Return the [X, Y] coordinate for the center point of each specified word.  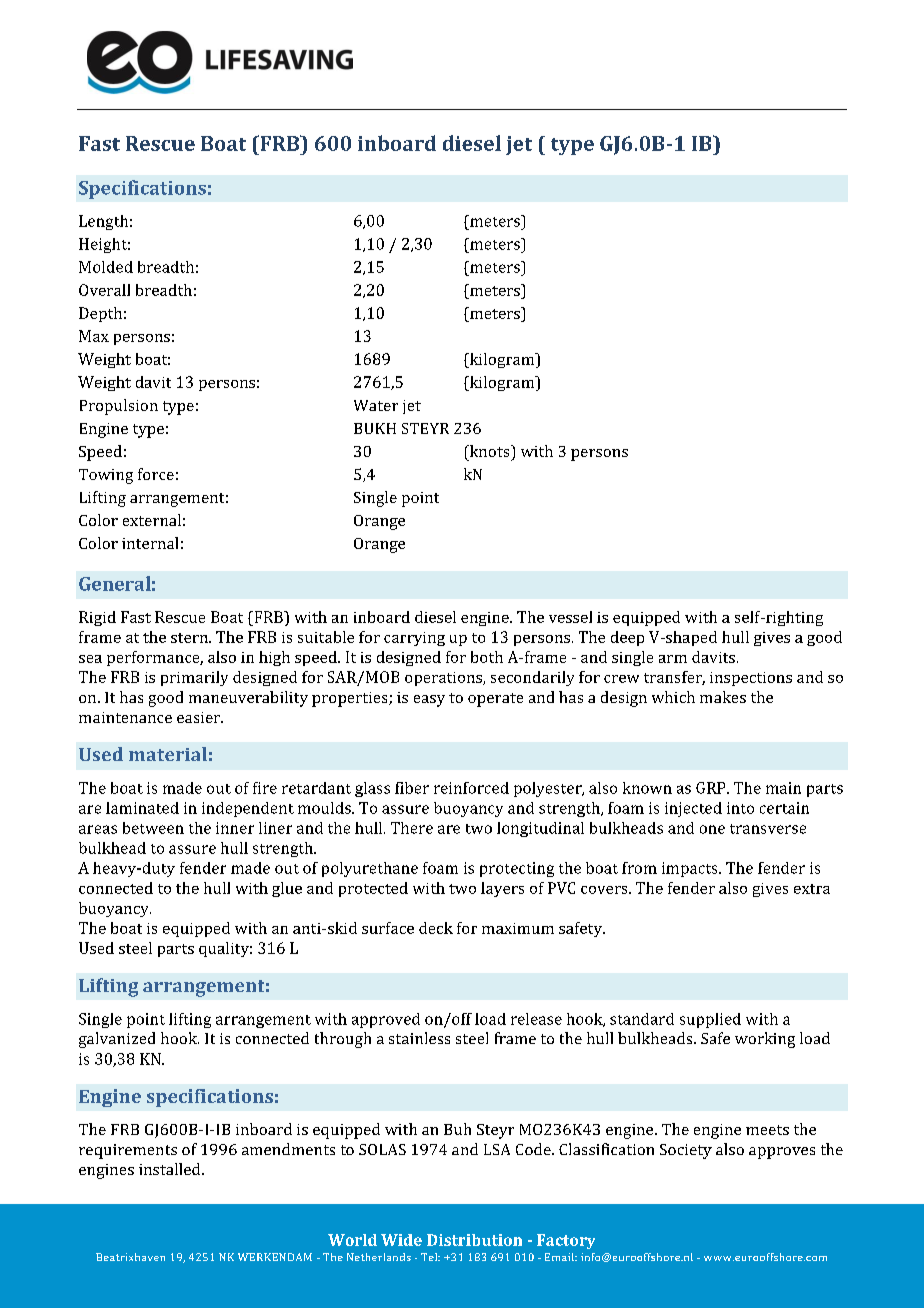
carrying [414, 639]
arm [673, 659]
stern [190, 638]
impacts [691, 869]
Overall [104, 290]
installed [171, 1169]
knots [490, 451]
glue [287, 889]
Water [376, 405]
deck [436, 928]
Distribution [474, 1240]
